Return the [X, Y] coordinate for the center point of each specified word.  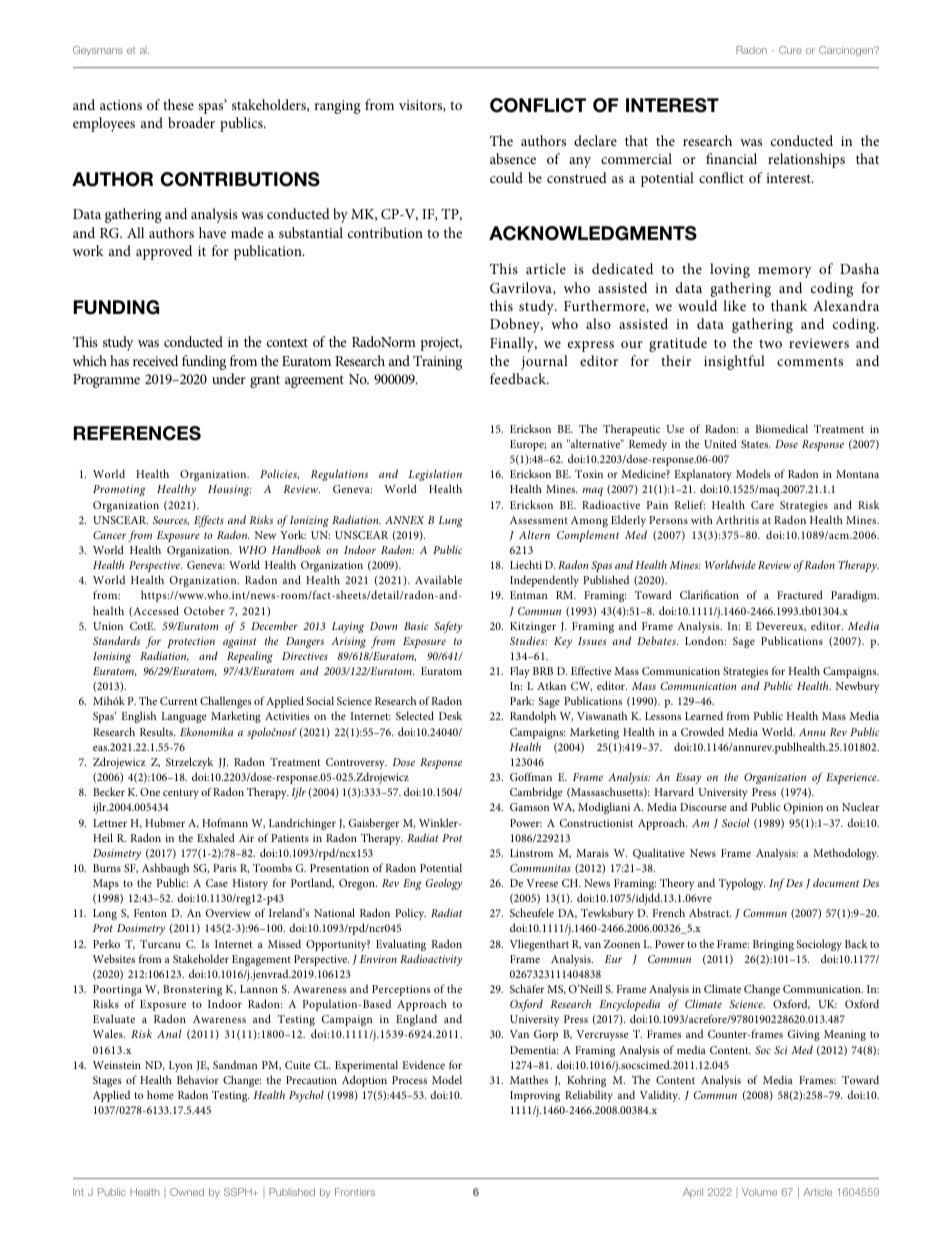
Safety [448, 627]
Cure [790, 50]
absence [513, 158]
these [178, 104]
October [204, 610]
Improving [535, 1096]
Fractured [800, 594]
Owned [187, 1192]
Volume [759, 1192]
